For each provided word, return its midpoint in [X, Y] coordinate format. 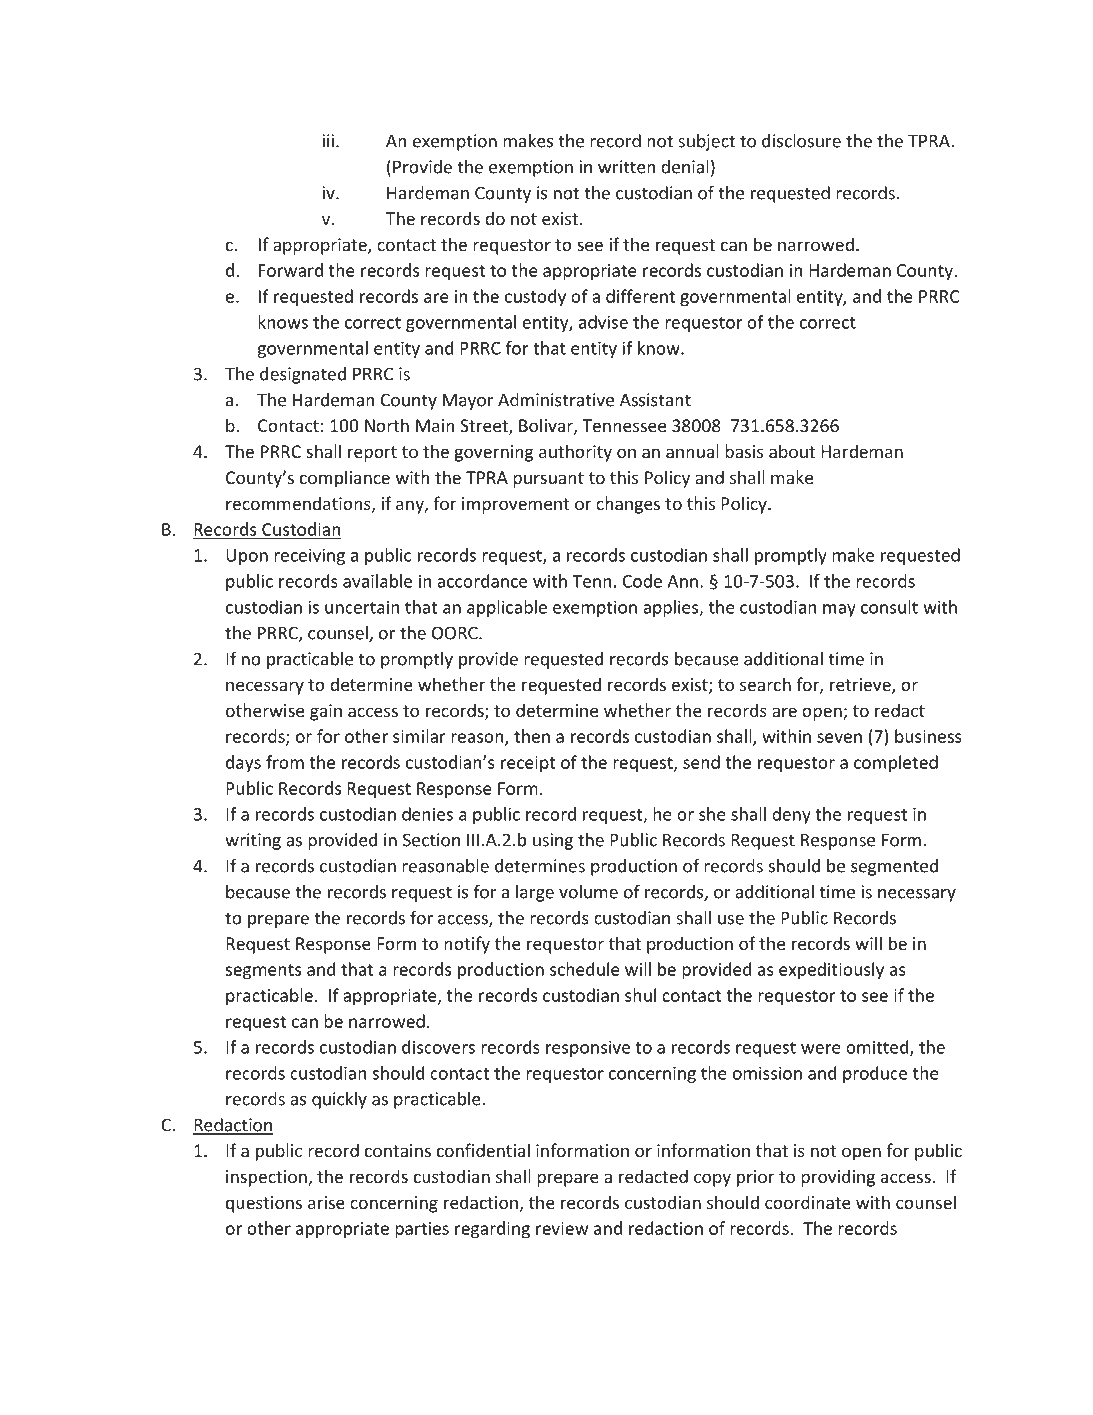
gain [326, 712]
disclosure [801, 141]
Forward [291, 270]
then [532, 736]
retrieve [861, 686]
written [626, 167]
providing [838, 1178]
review [562, 1228]
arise [326, 1202]
